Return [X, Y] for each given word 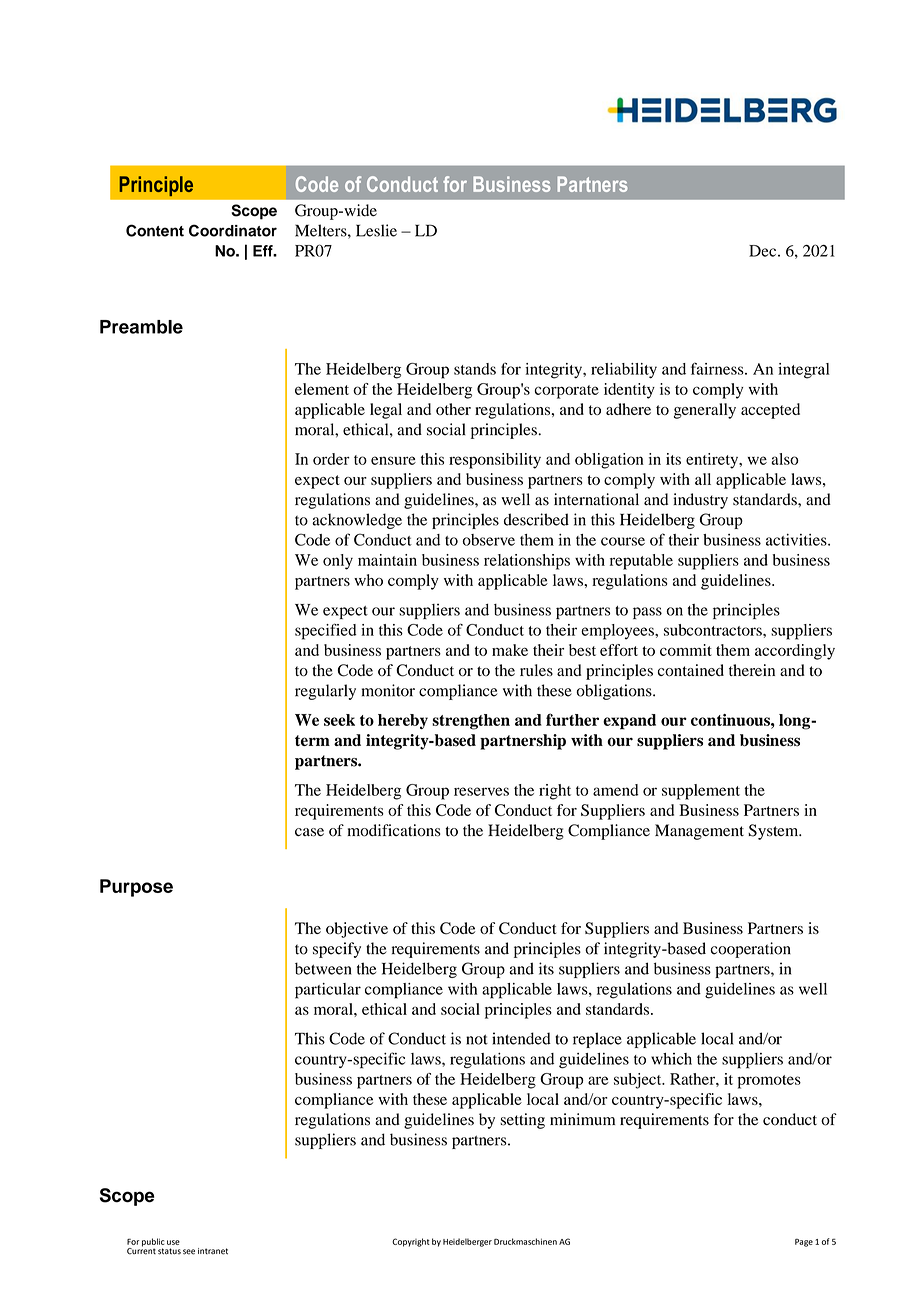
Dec [764, 251]
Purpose [136, 888]
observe [489, 540]
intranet [213, 1251]
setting [522, 1121]
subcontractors [714, 630]
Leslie [376, 230]
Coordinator [233, 230]
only [338, 562]
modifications [394, 830]
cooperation [751, 950]
